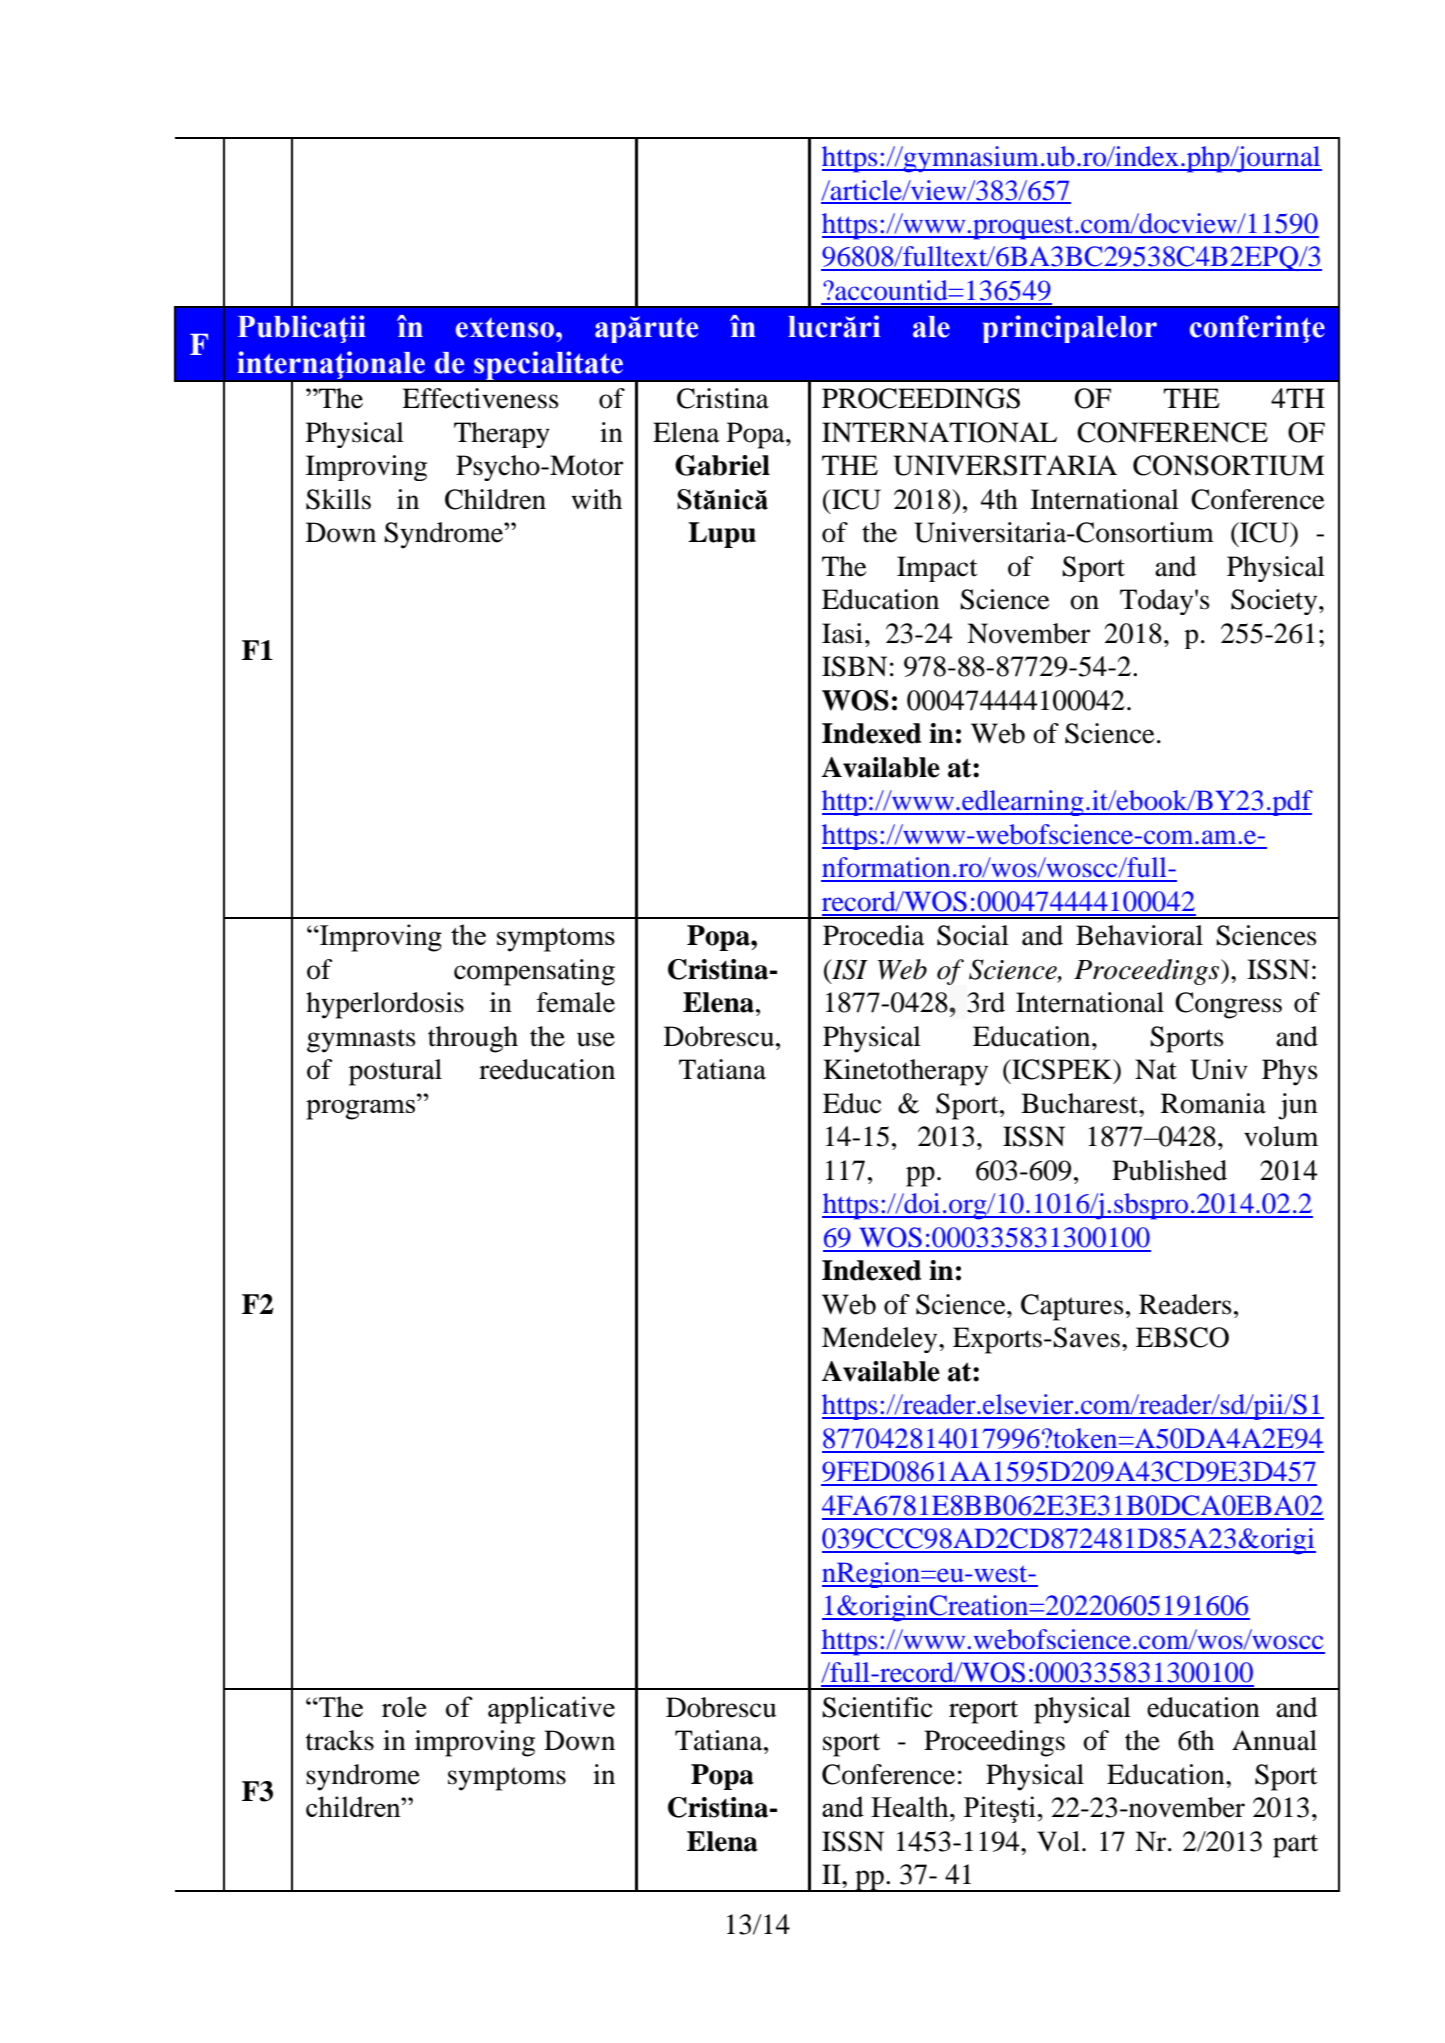 The height and width of the screenshot is (2043, 1445). Describe the element at coordinates (1274, 1740) in the screenshot. I see `Annual` at that location.
